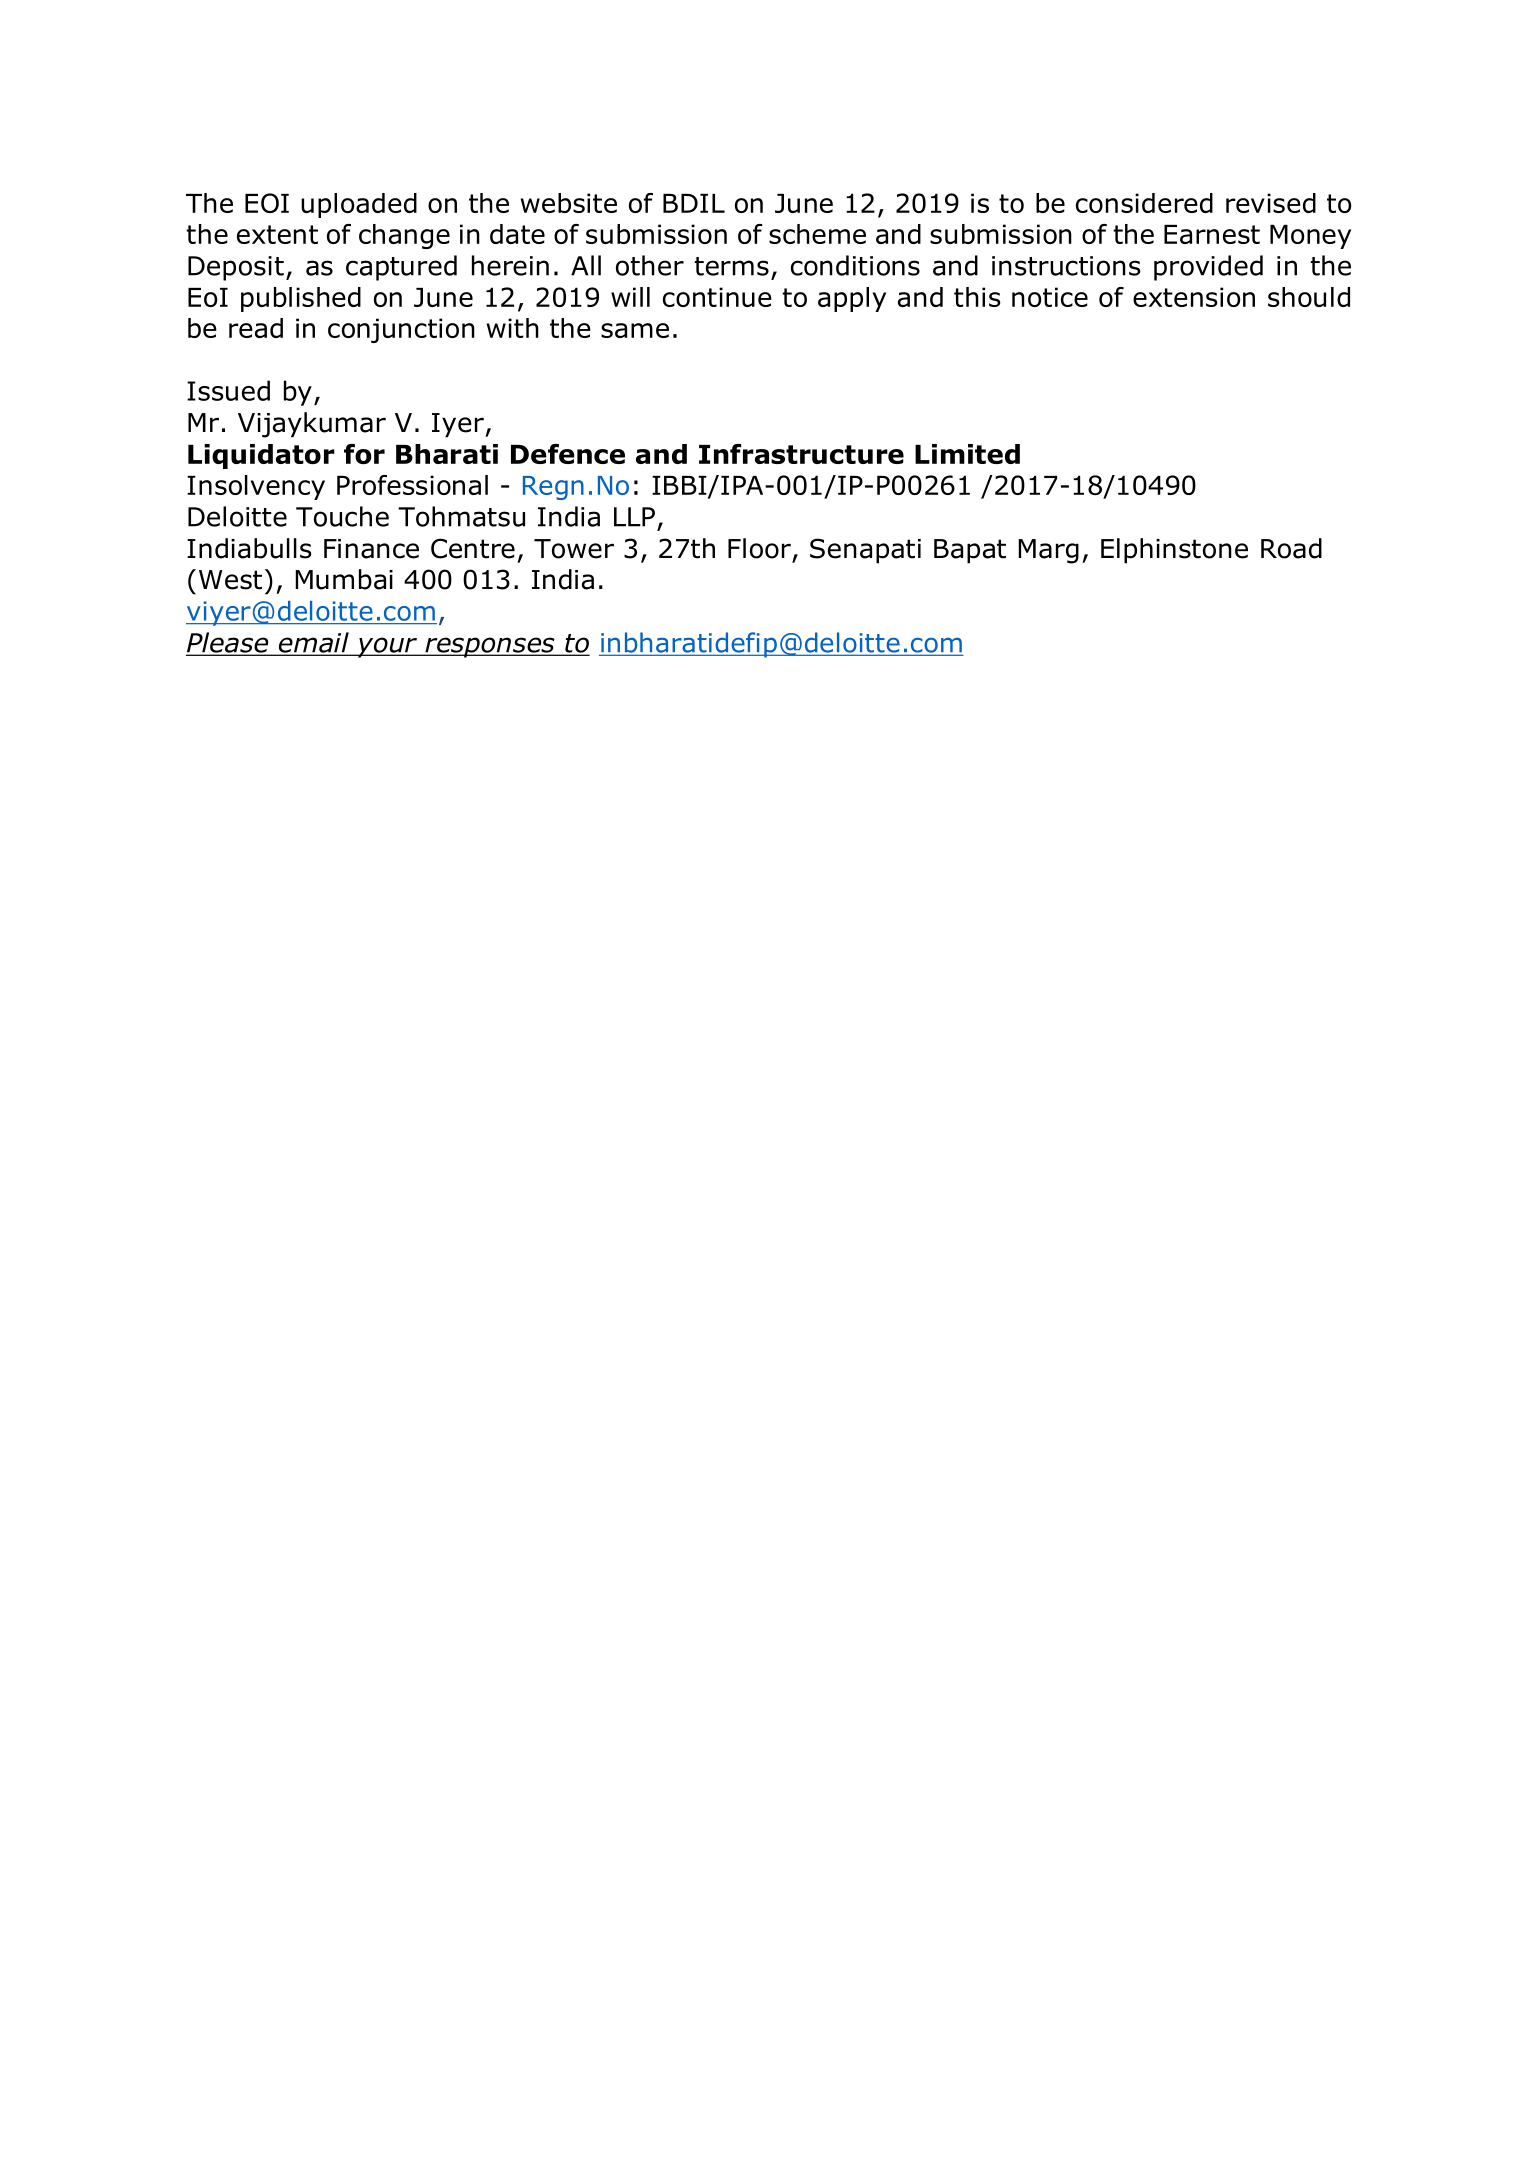 The width and height of the image is (1537, 2175). Describe the element at coordinates (801, 454) in the image. I see `Infrastructure` at that location.
